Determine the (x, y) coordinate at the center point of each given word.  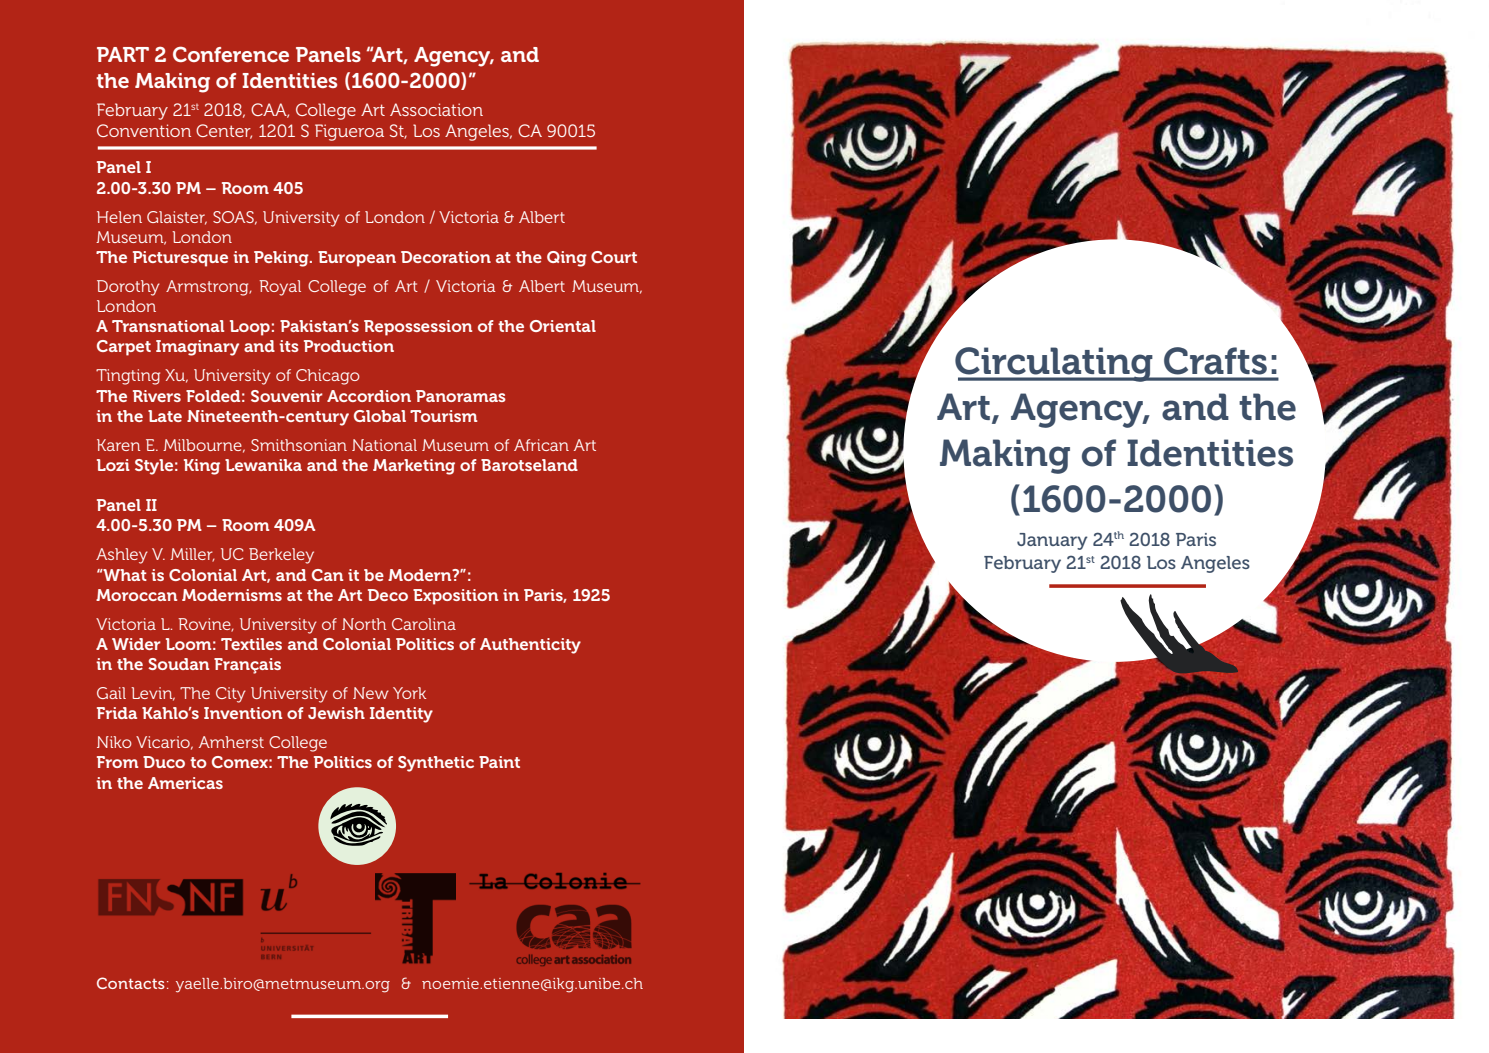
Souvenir (287, 396)
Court (614, 257)
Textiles (251, 644)
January (1052, 541)
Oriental (563, 326)
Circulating (1055, 364)
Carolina (424, 624)
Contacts (131, 983)
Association (436, 109)
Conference (231, 54)
